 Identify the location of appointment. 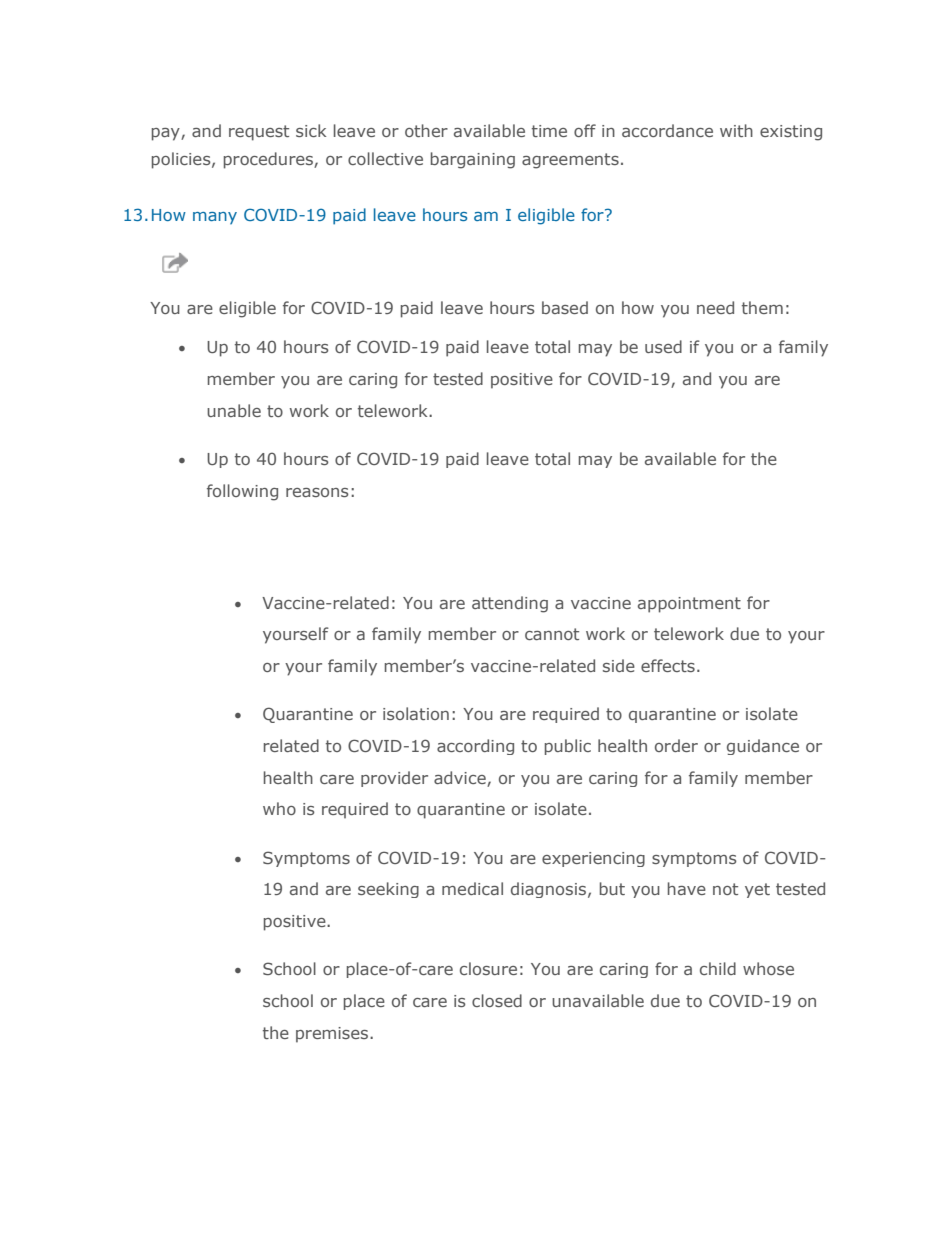
(689, 605).
